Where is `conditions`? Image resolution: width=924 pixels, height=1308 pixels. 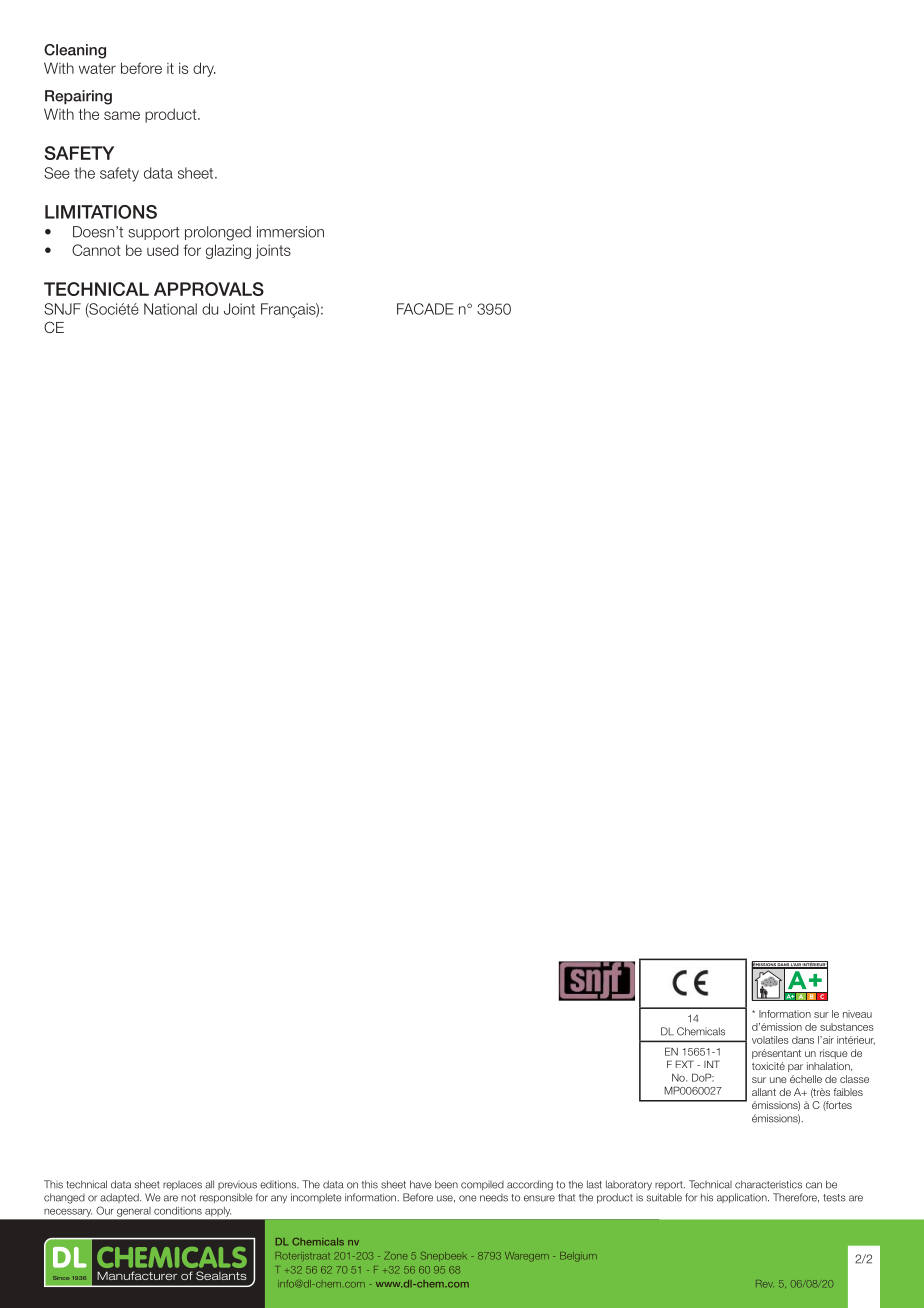
conditions is located at coordinates (178, 1211).
